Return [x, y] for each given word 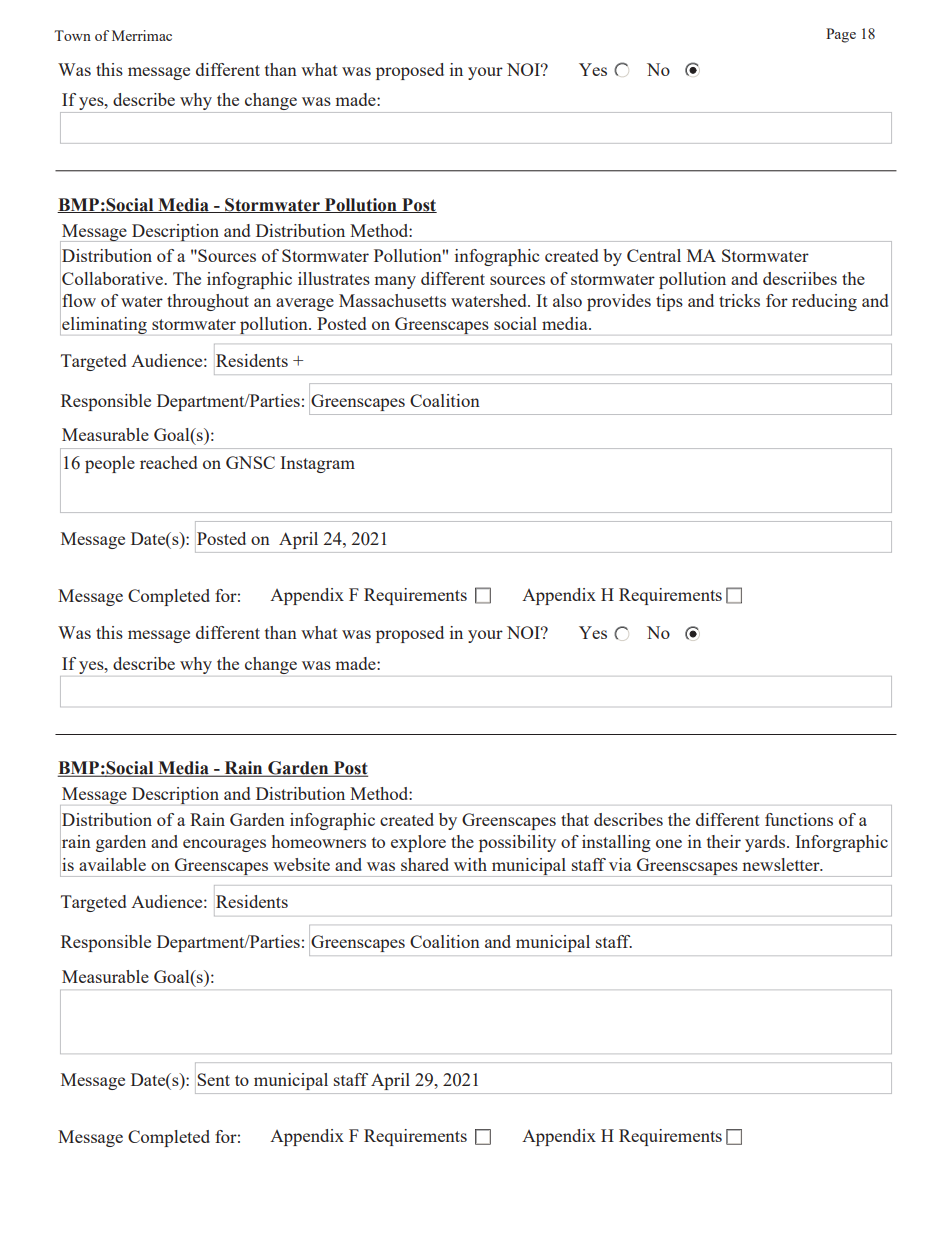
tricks [739, 300]
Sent [213, 1079]
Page [841, 35]
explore [418, 843]
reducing [824, 302]
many [395, 282]
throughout [208, 302]
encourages [224, 845]
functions [799, 819]
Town [72, 35]
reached [168, 462]
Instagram [317, 464]
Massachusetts [392, 300]
